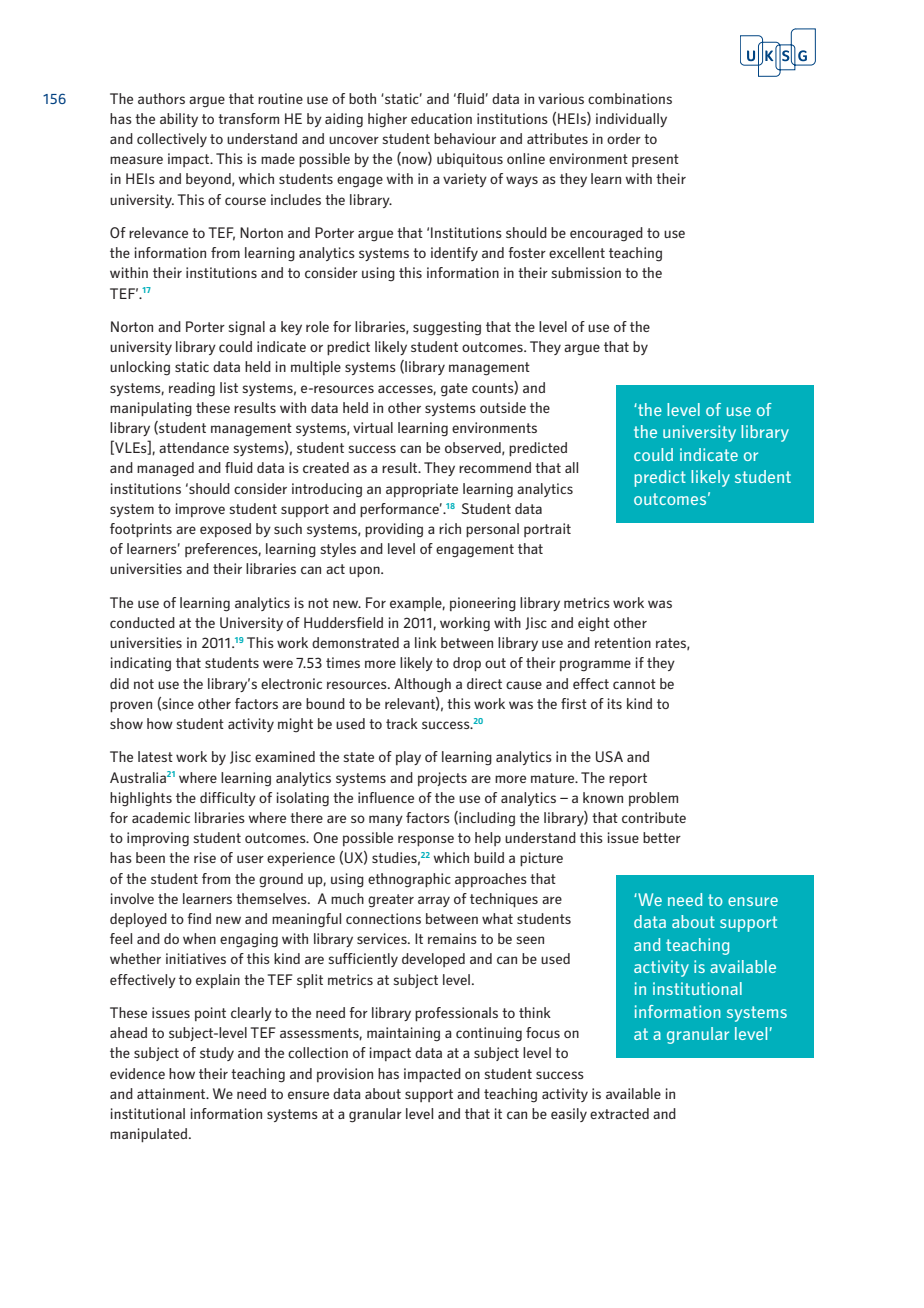 The width and height of the screenshot is (924, 1308). Describe the element at coordinates (179, 120) in the screenshot. I see `ability` at that location.
